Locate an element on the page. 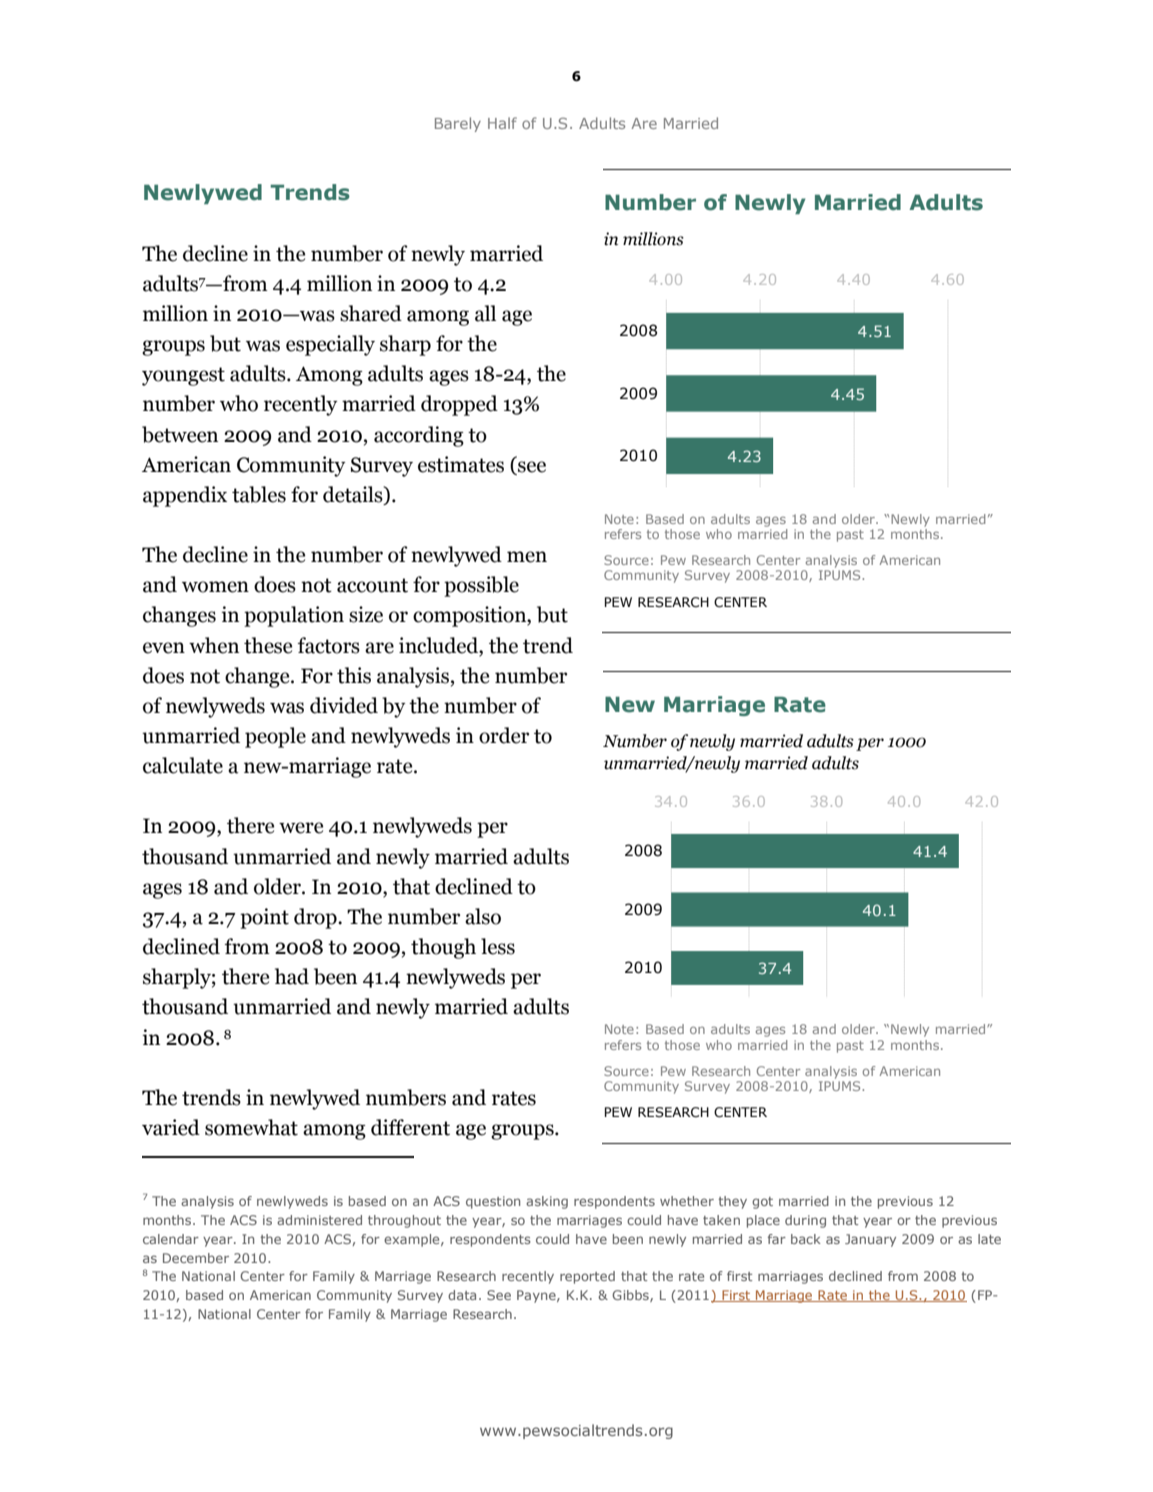  though is located at coordinates (443, 948).
